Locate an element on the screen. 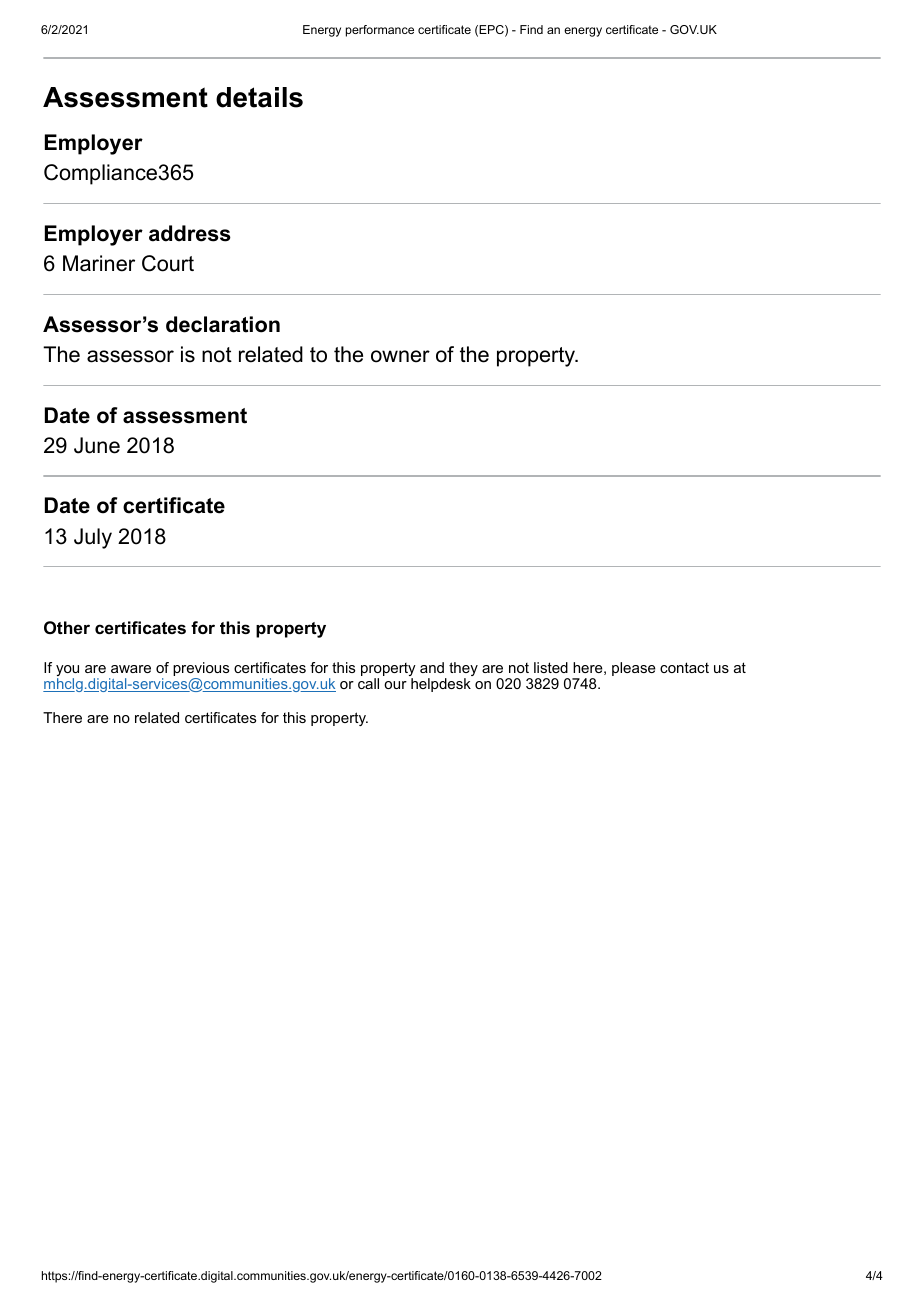  owner is located at coordinates (400, 356).
